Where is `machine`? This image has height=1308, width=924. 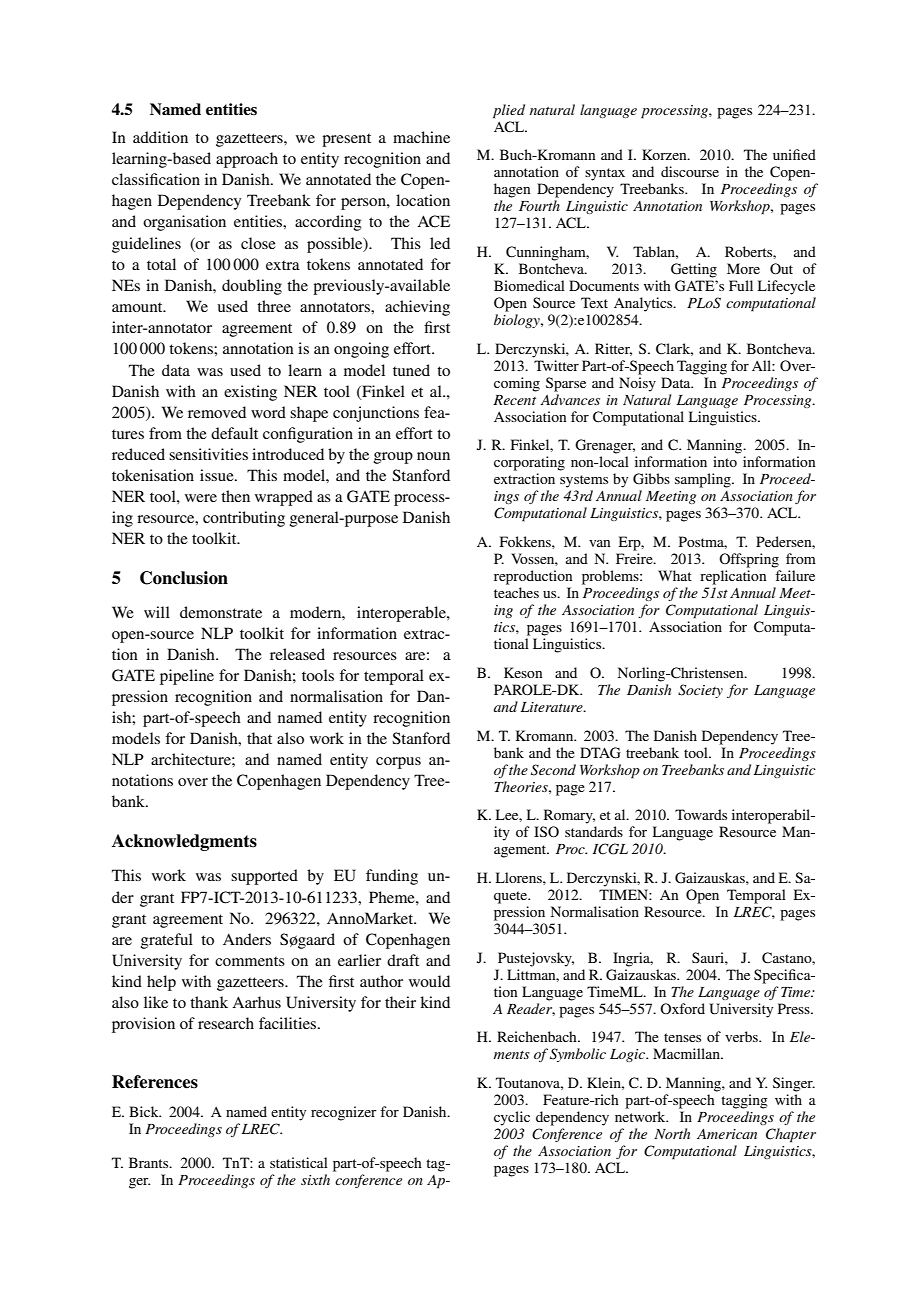
machine is located at coordinates (421, 137).
